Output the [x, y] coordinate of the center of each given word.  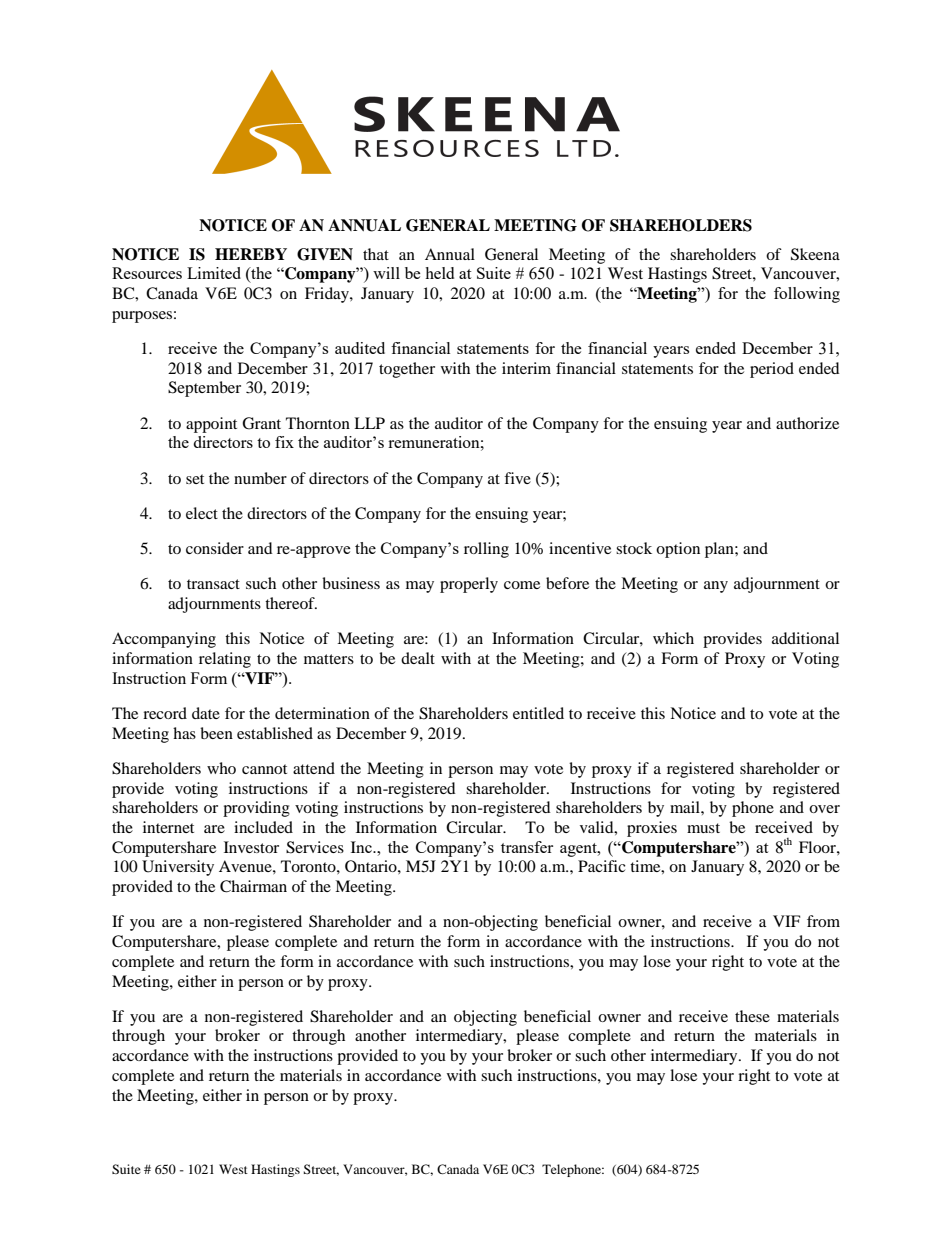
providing [256, 809]
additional [805, 638]
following [807, 295]
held [439, 273]
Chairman [253, 886]
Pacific [602, 866]
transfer [527, 847]
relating [225, 660]
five [517, 478]
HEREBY [251, 254]
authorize [807, 423]
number [260, 478]
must [703, 828]
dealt [418, 658]
